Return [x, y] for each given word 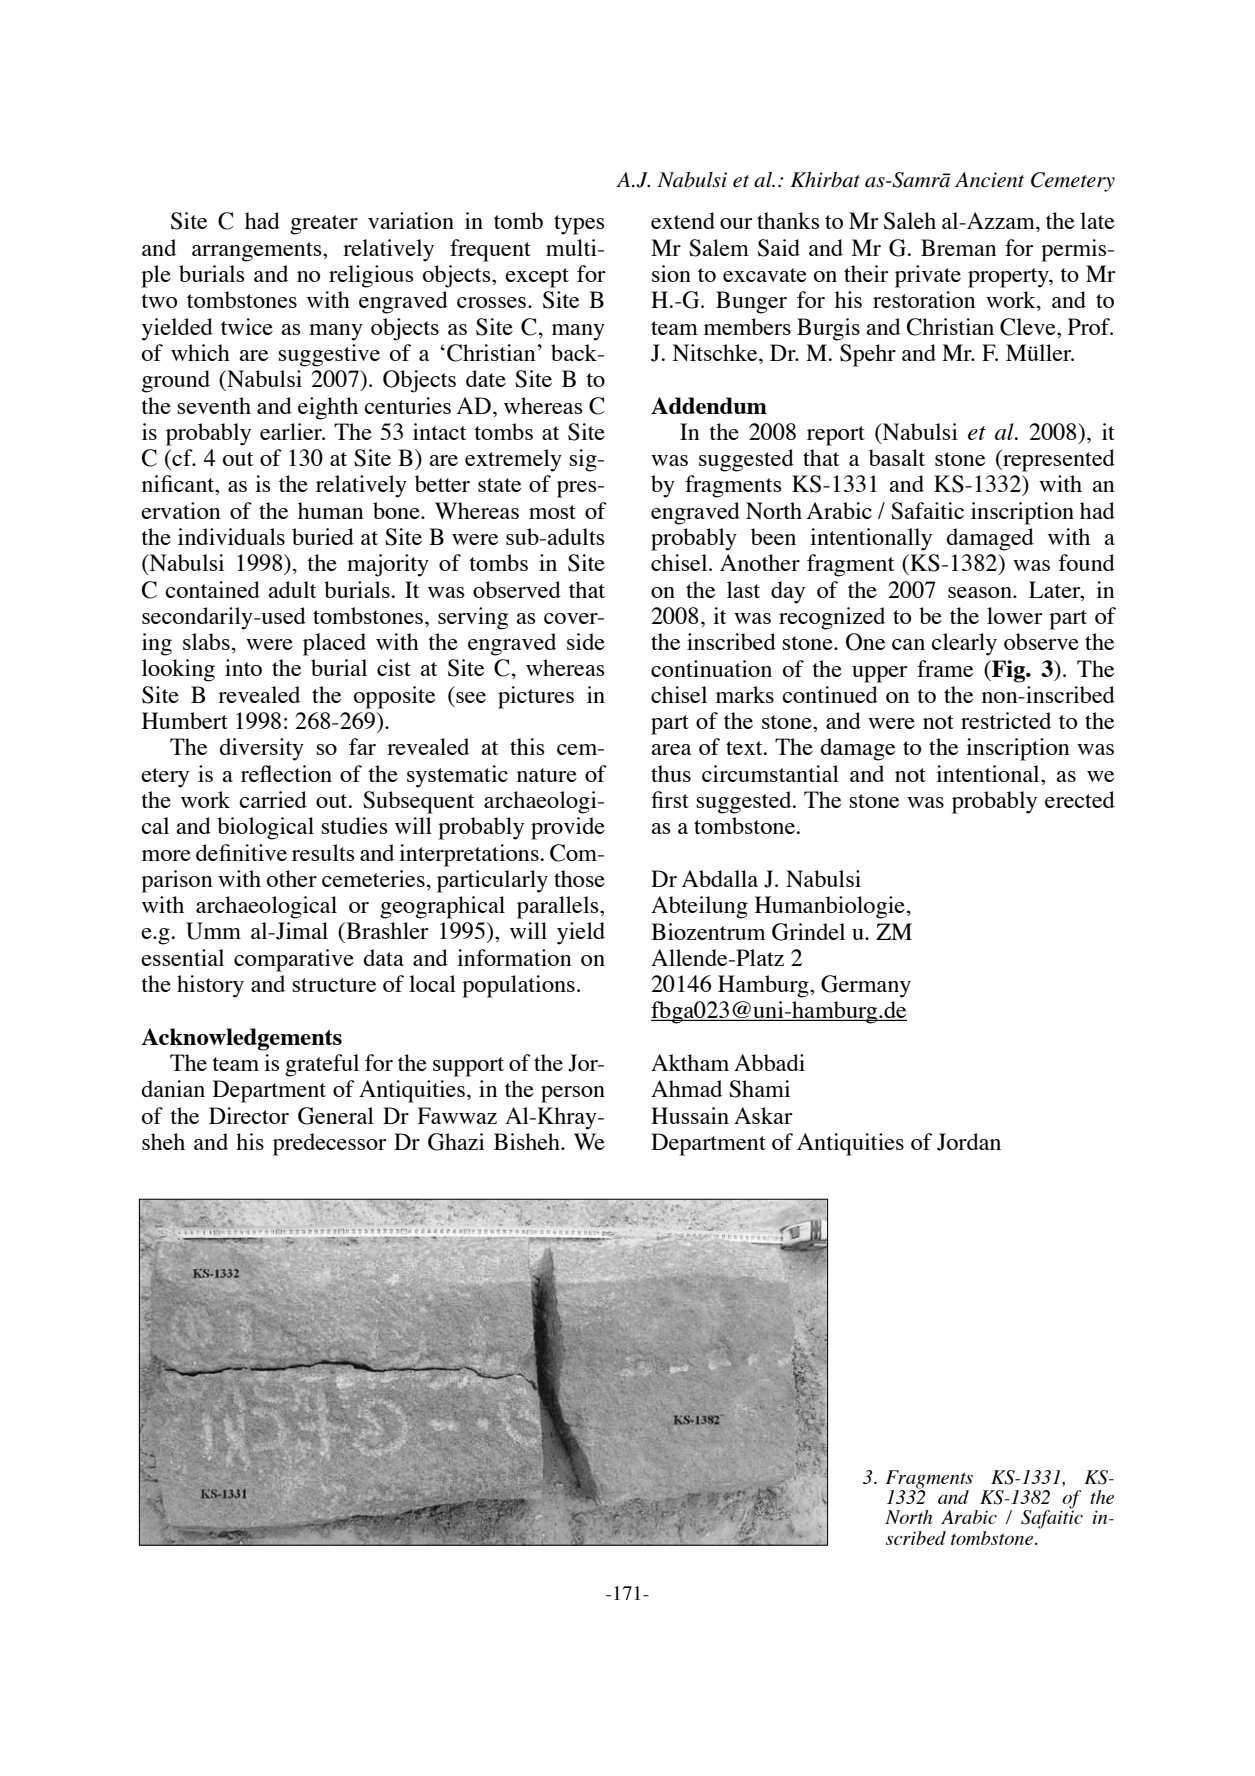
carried [273, 799]
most [552, 512]
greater [324, 225]
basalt [897, 457]
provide [568, 828]
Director [249, 1115]
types [579, 225]
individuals [231, 536]
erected [1080, 799]
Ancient [989, 180]
